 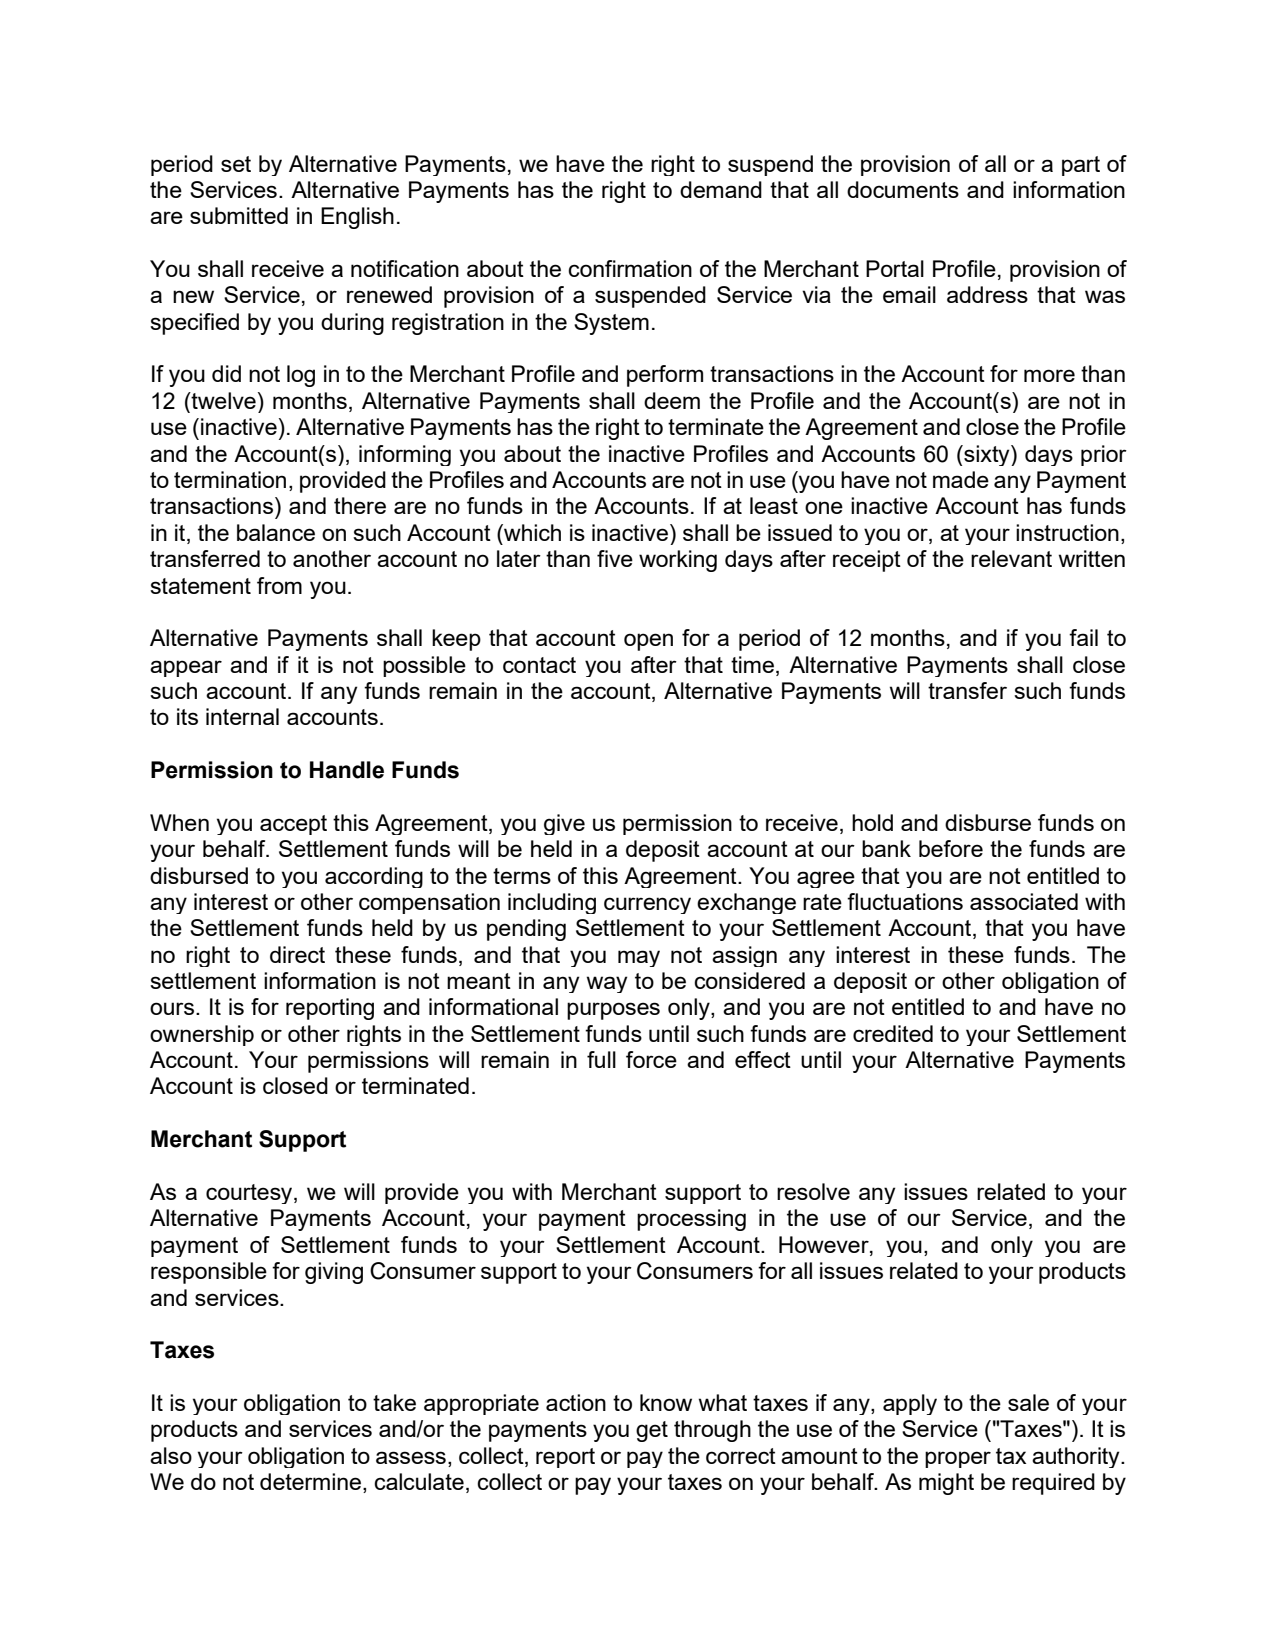 I want to click on force, so click(x=651, y=1059).
